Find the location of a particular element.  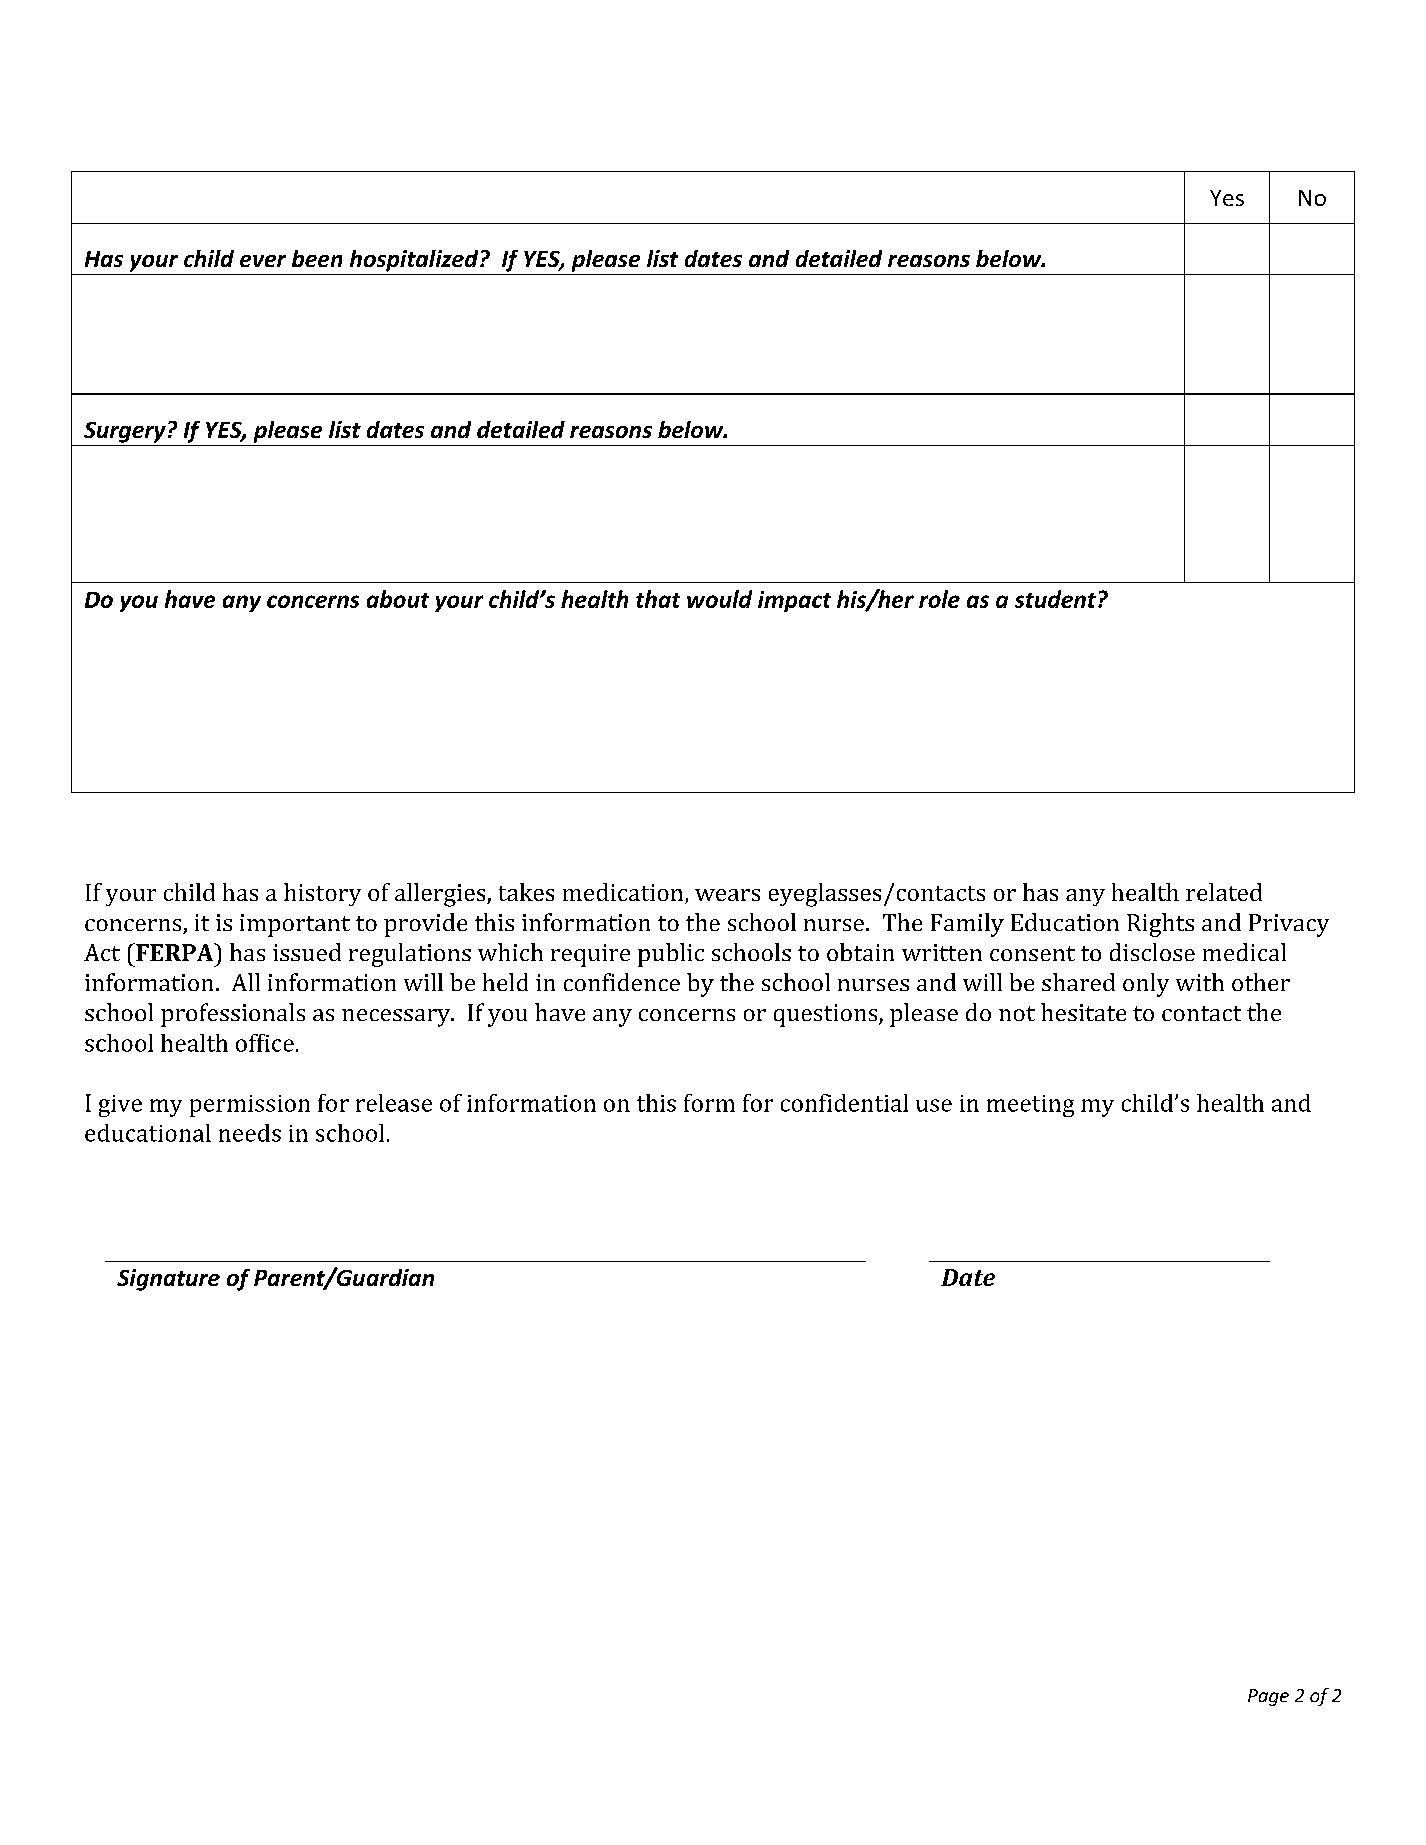

Signature is located at coordinates (168, 1280).
